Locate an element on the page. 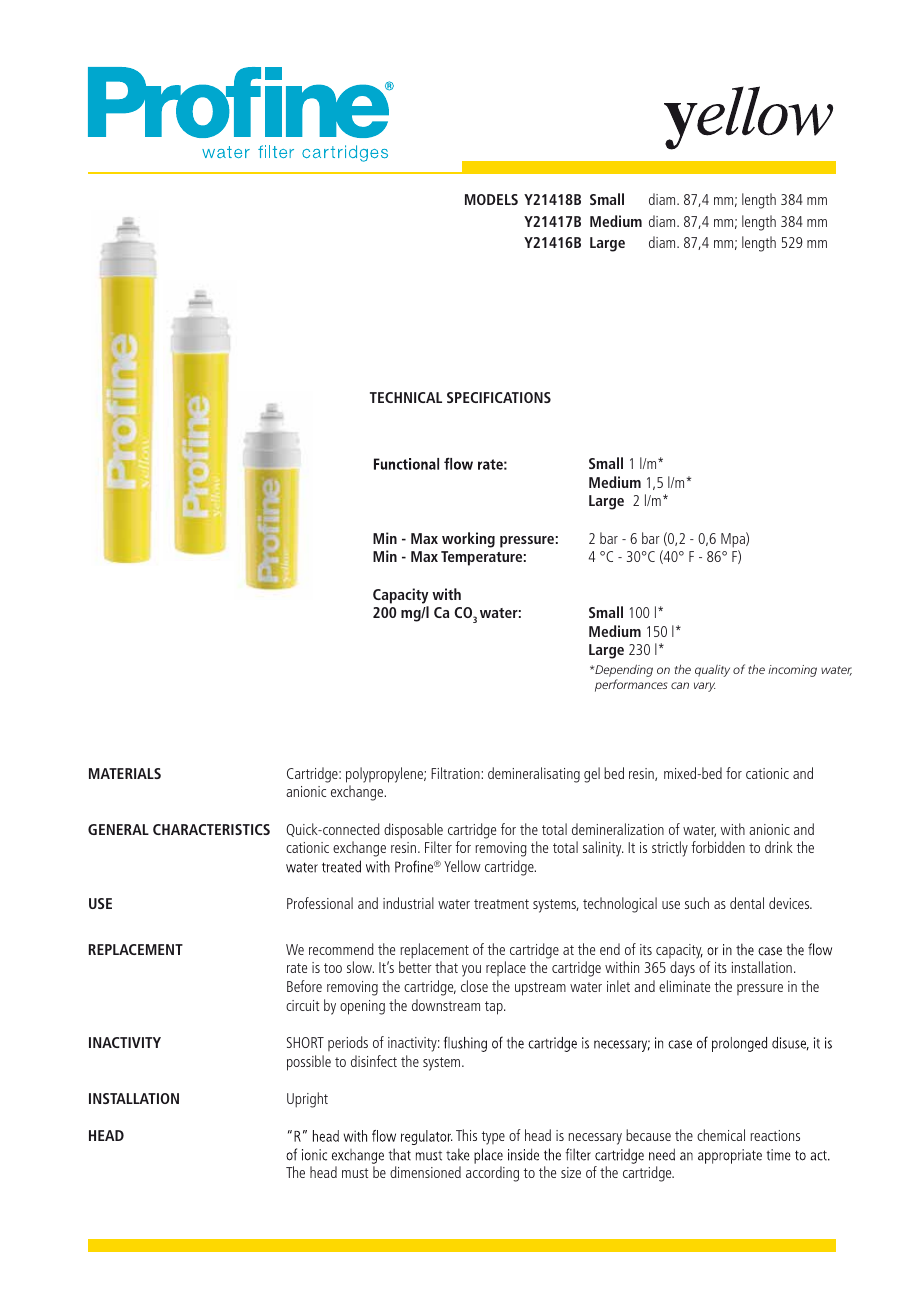 Image resolution: width=924 pixels, height=1308 pixels. chemical is located at coordinates (721, 1135).
